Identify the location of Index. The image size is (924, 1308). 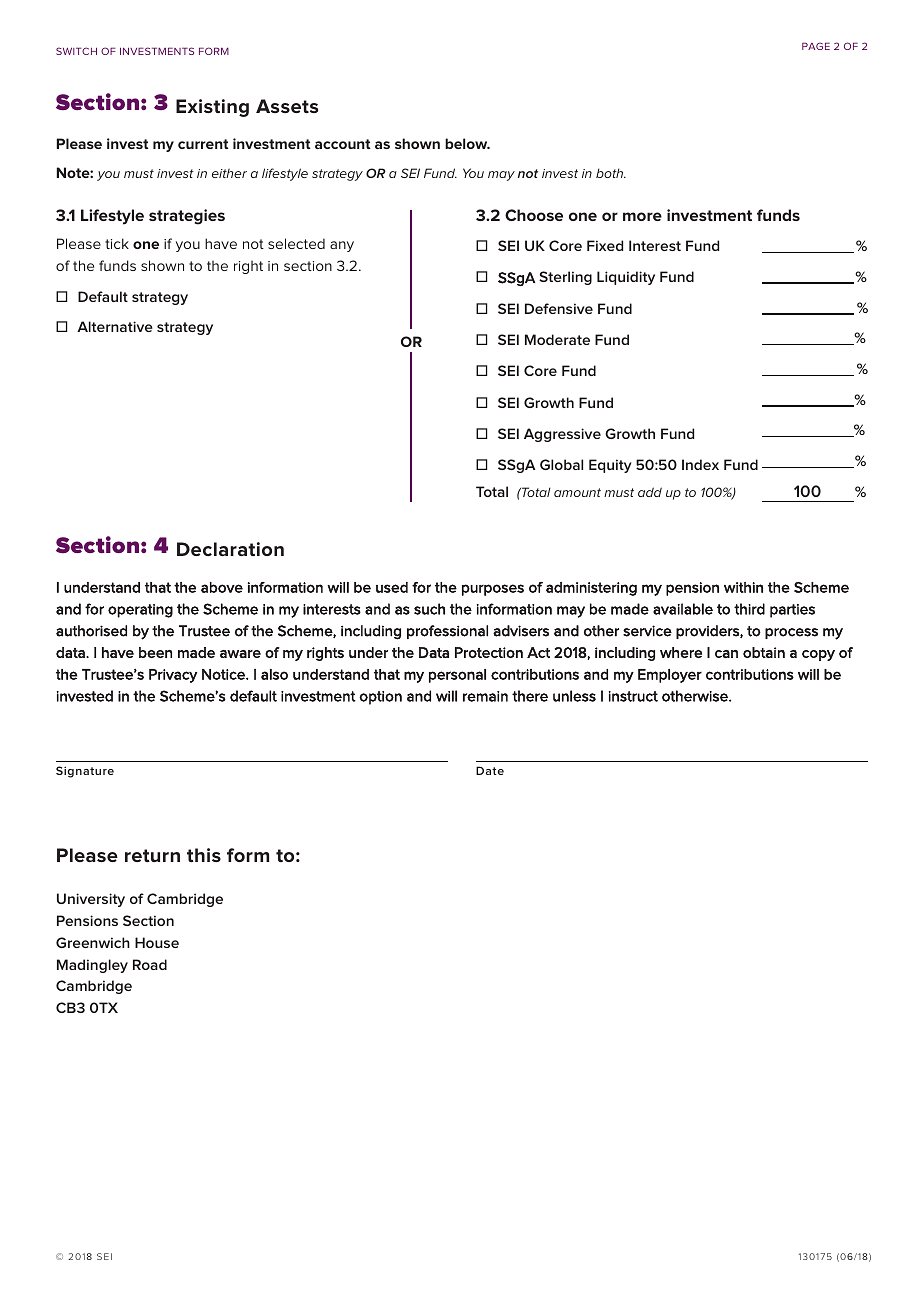
(700, 464).
